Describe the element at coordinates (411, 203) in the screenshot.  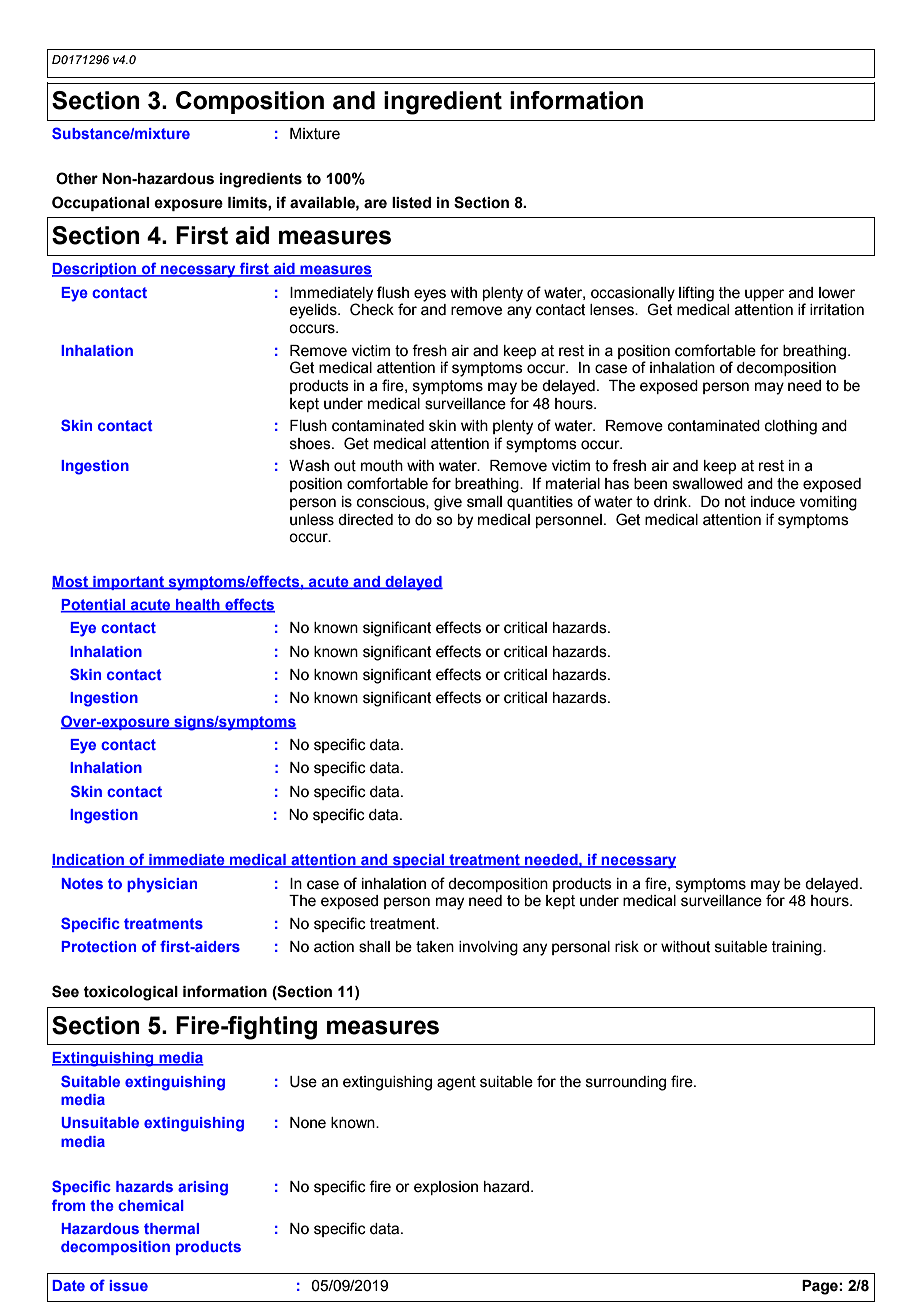
I see `listed` at that location.
